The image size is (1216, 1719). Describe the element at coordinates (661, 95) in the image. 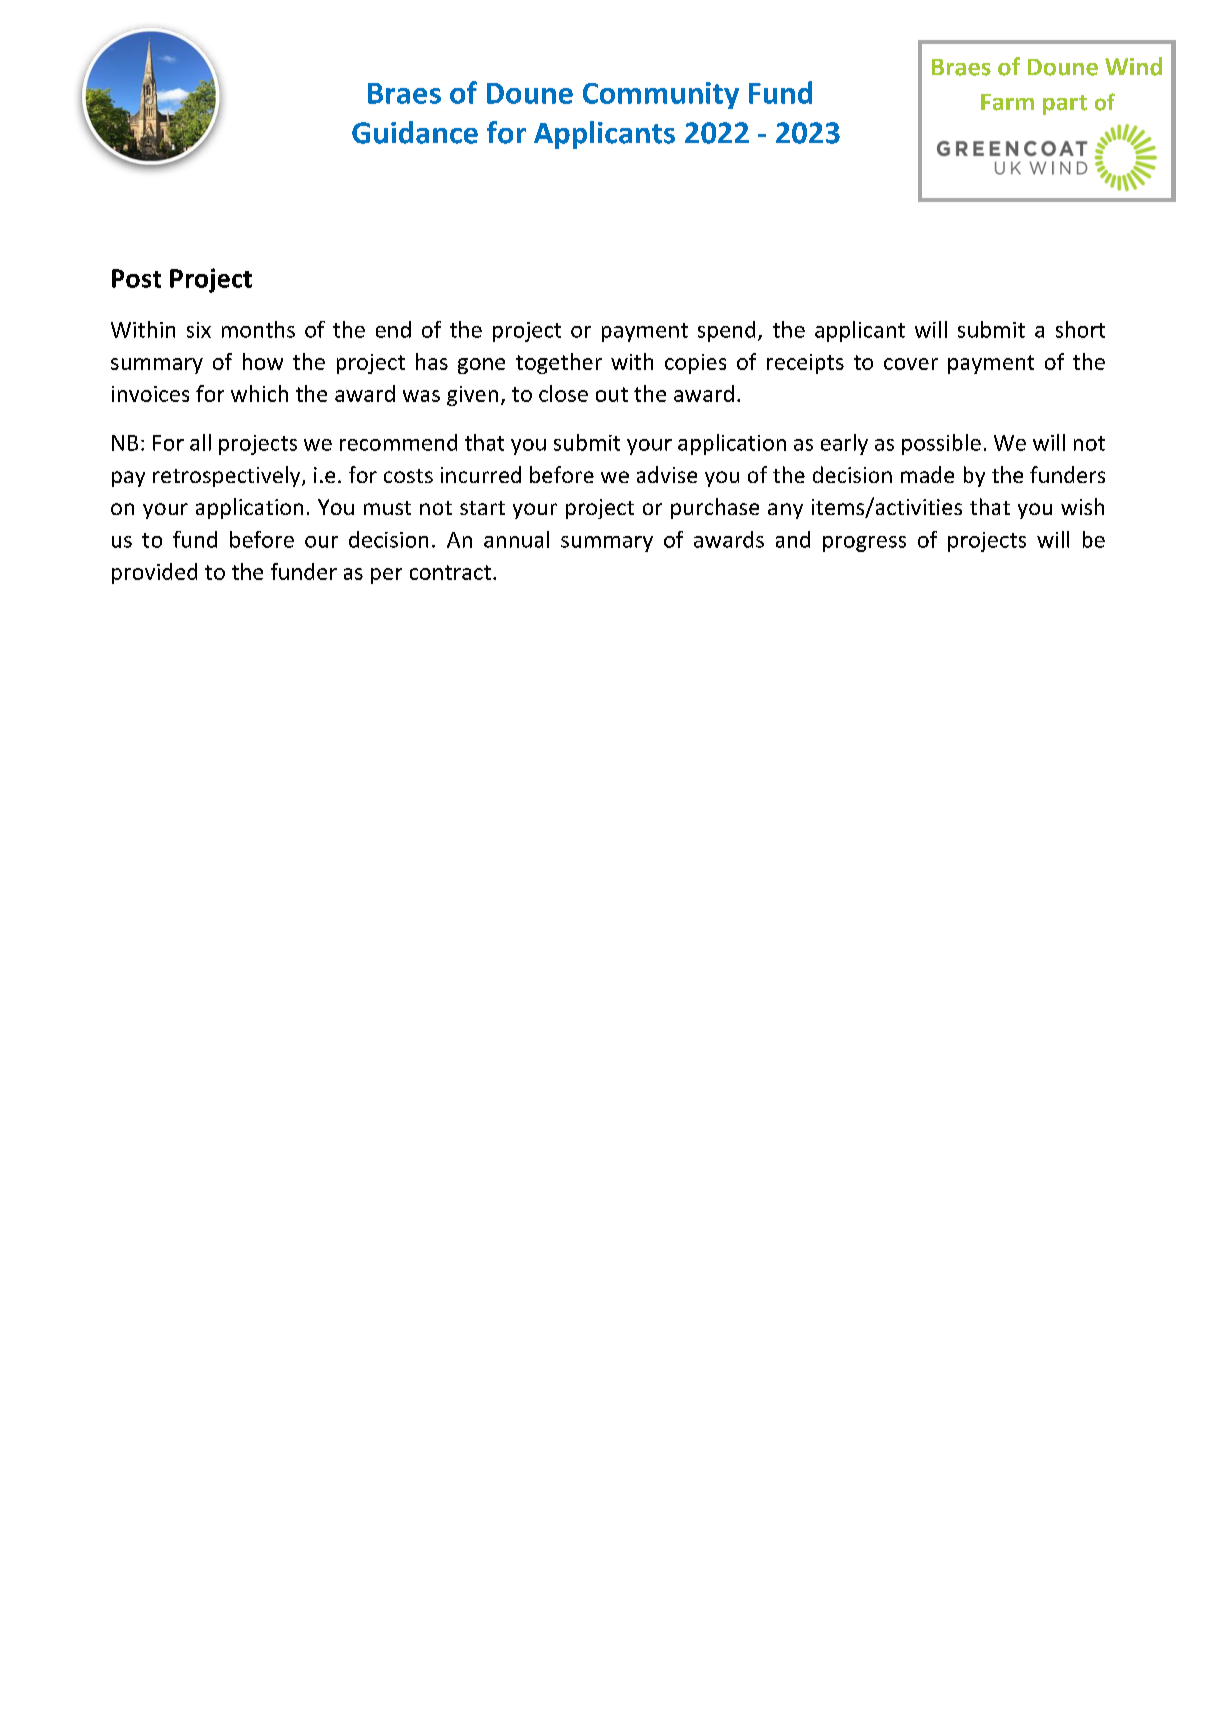

I see `Community` at that location.
